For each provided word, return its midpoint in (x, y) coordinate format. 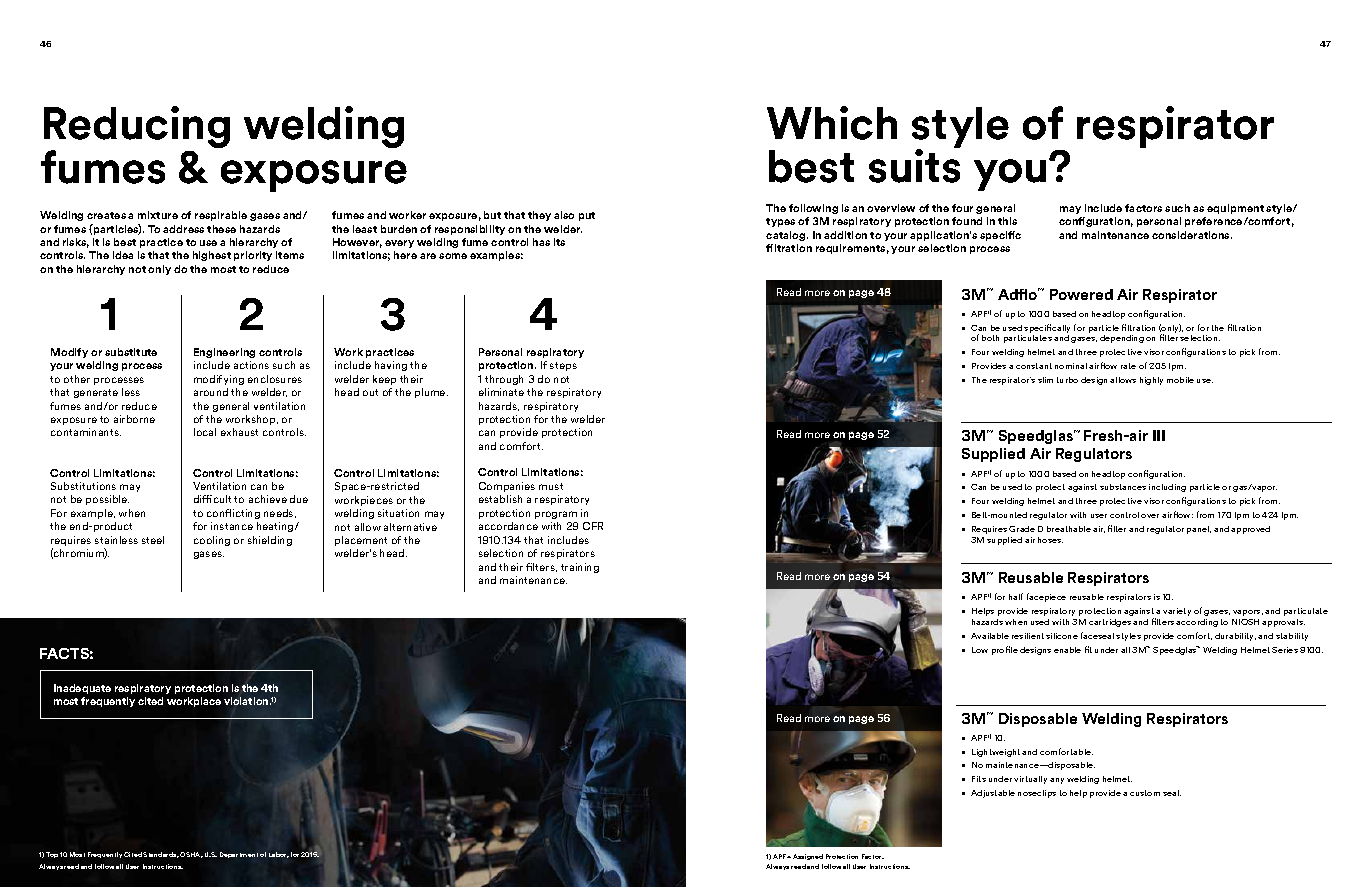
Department (239, 855)
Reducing (137, 128)
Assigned (808, 857)
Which (832, 123)
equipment (1235, 209)
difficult (212, 499)
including (1167, 488)
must (551, 486)
